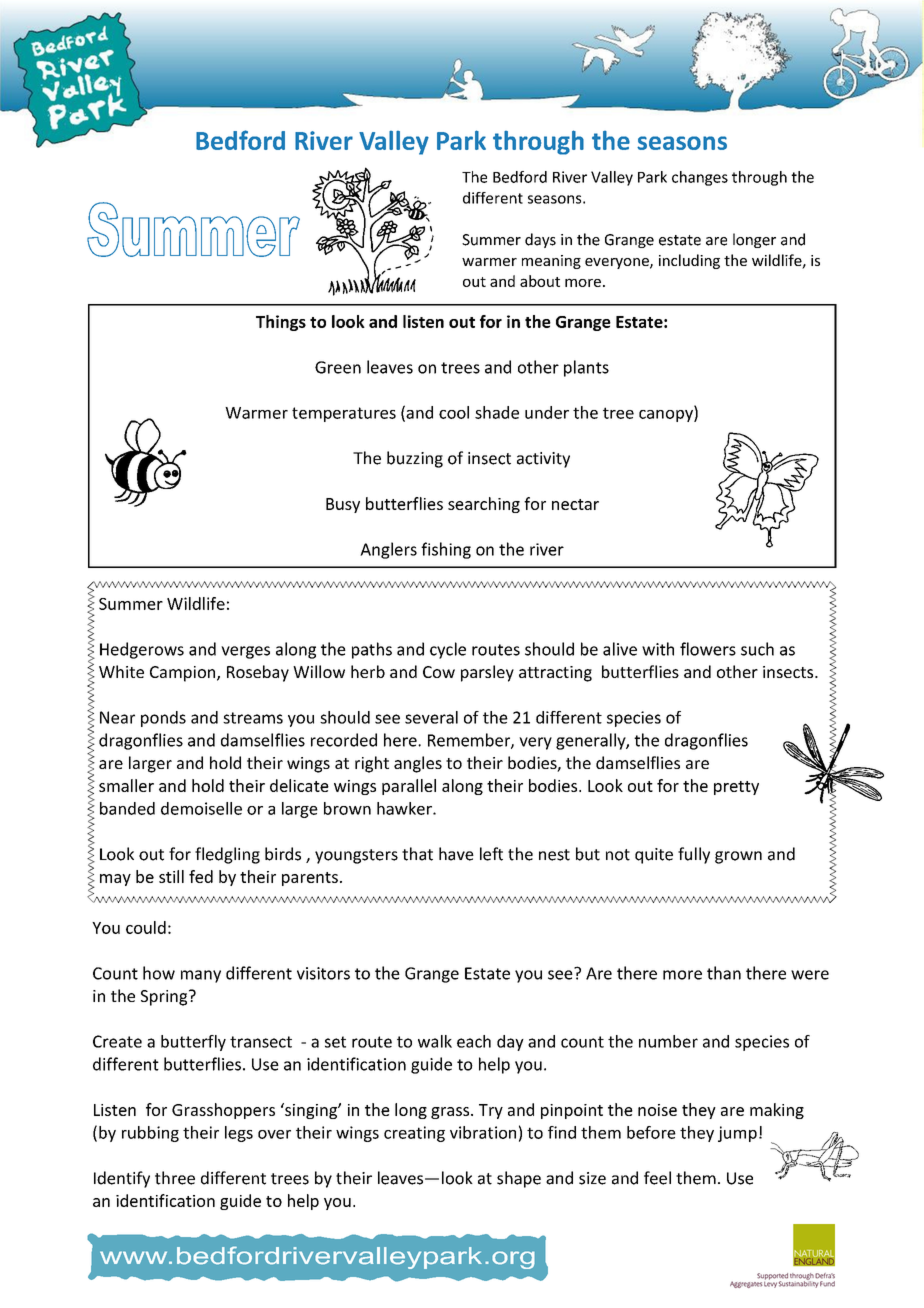  Describe the element at coordinates (483, 1132) in the page. I see `vibration` at that location.
